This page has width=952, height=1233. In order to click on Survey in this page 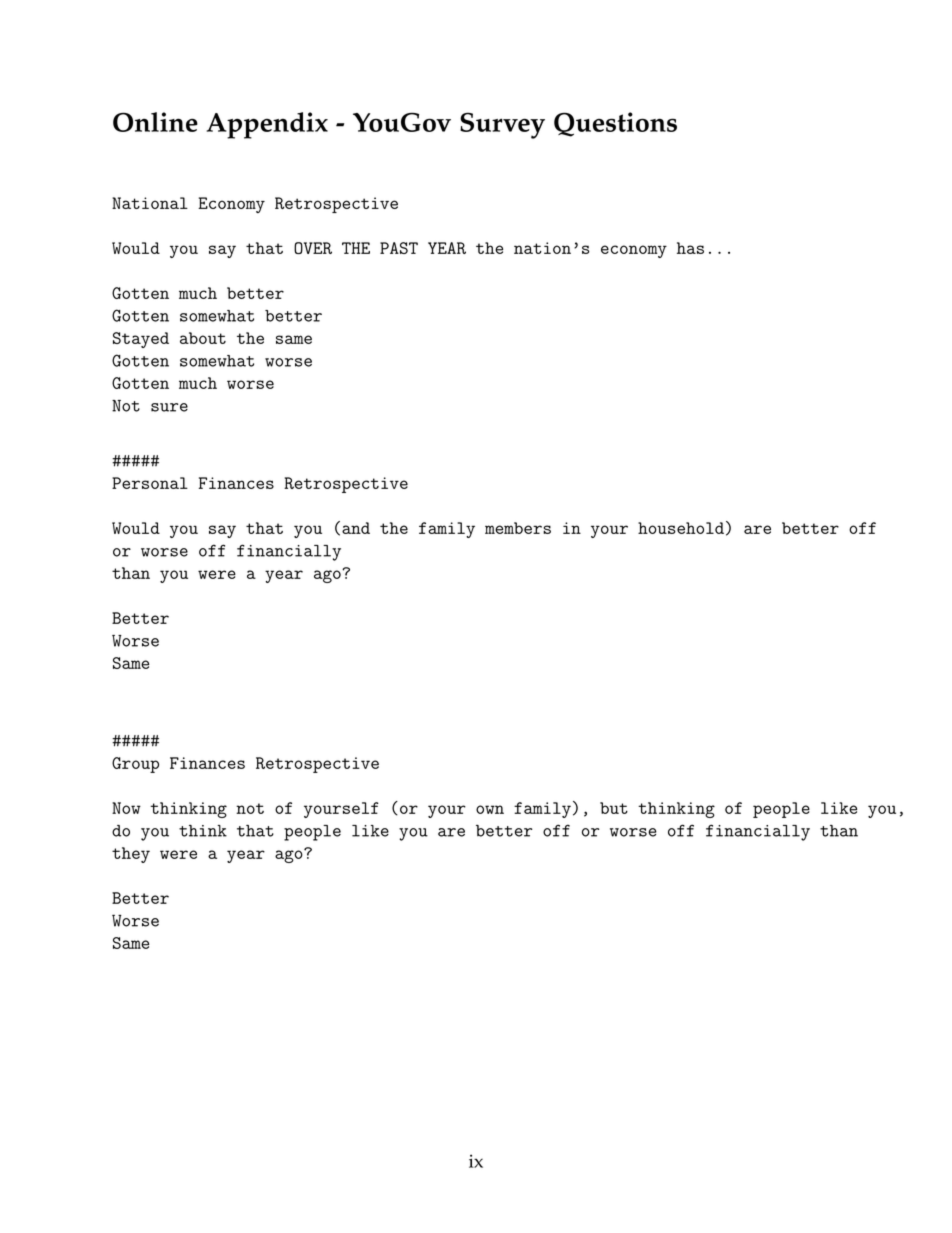, I will do `click(502, 126)`.
